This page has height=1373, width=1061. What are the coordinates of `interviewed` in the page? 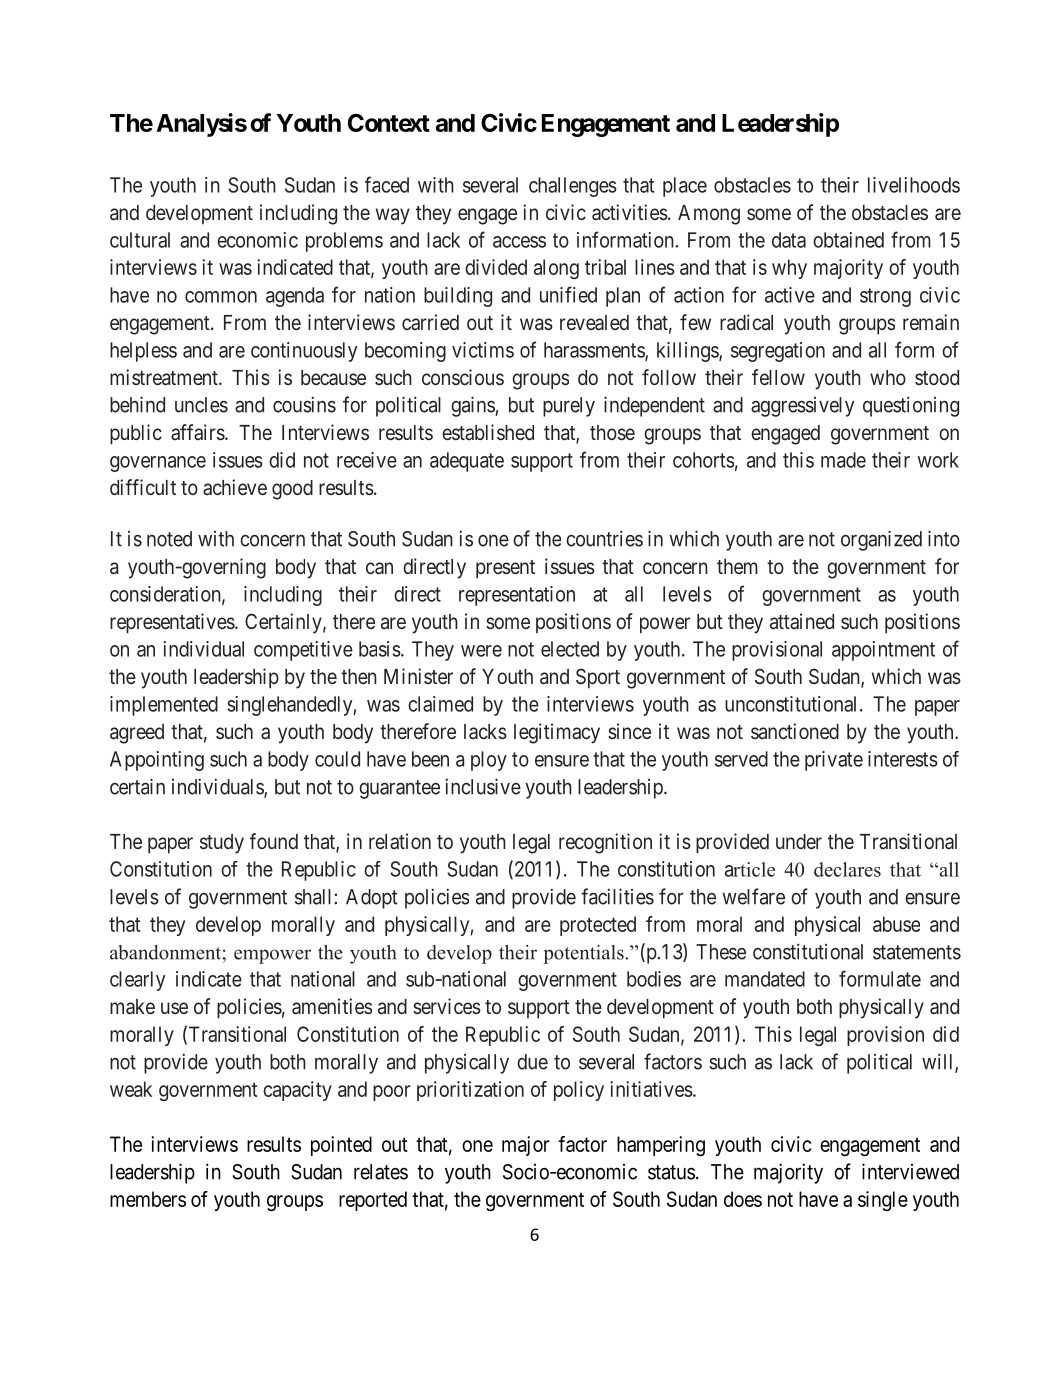 It's located at (910, 1171).
